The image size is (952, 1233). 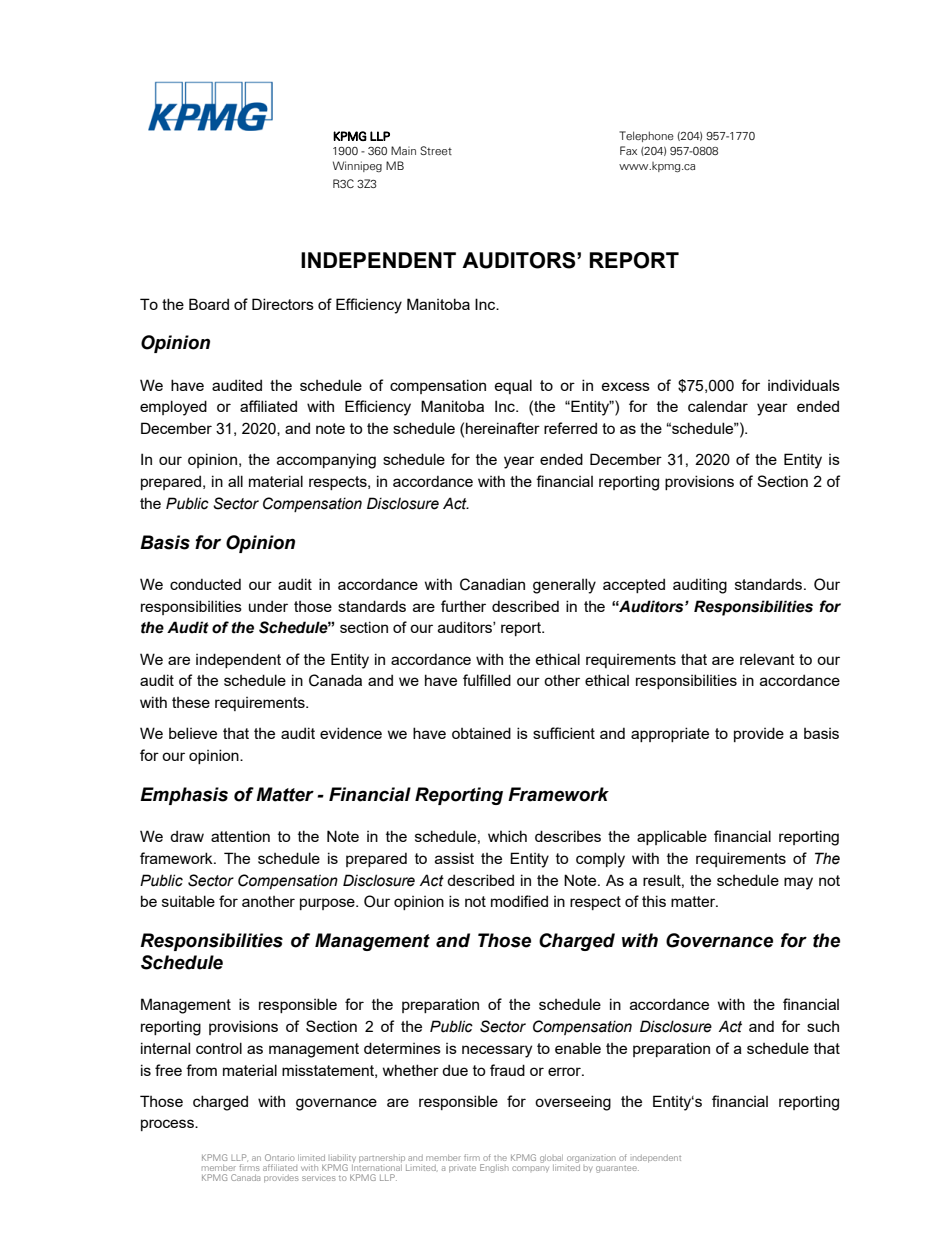 What do you see at coordinates (487, 680) in the document?
I see `fulfilled` at bounding box center [487, 680].
